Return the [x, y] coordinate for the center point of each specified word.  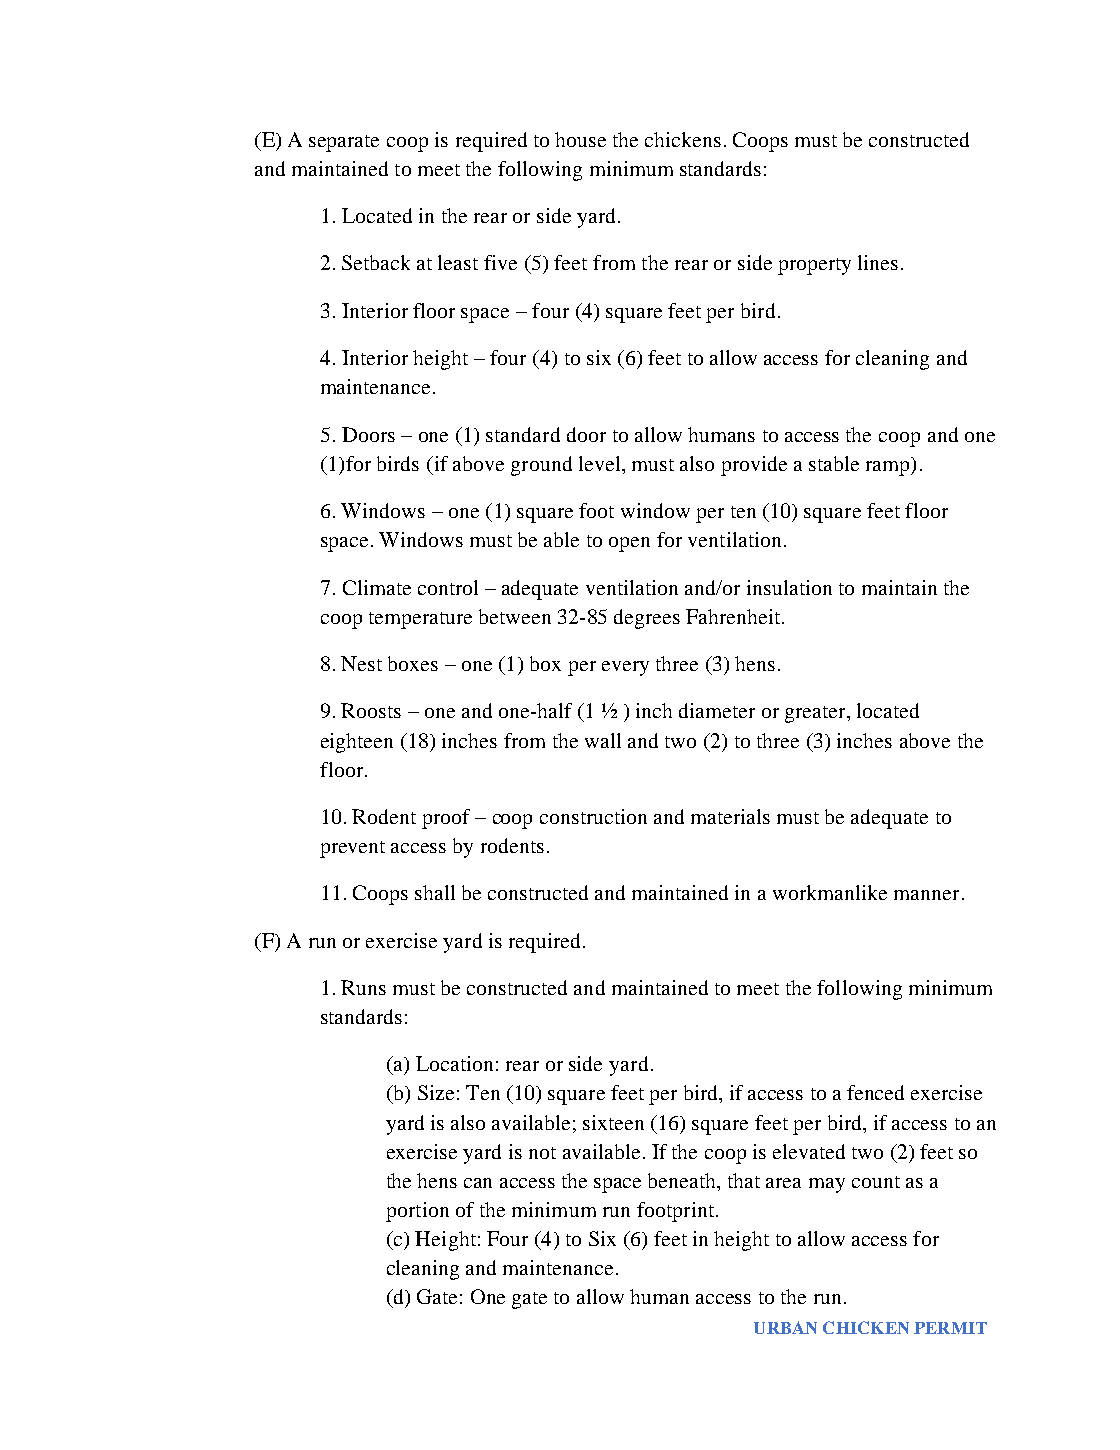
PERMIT [950, 1328]
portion [417, 1212]
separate [344, 143]
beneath [683, 1180]
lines [878, 262]
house [580, 139]
